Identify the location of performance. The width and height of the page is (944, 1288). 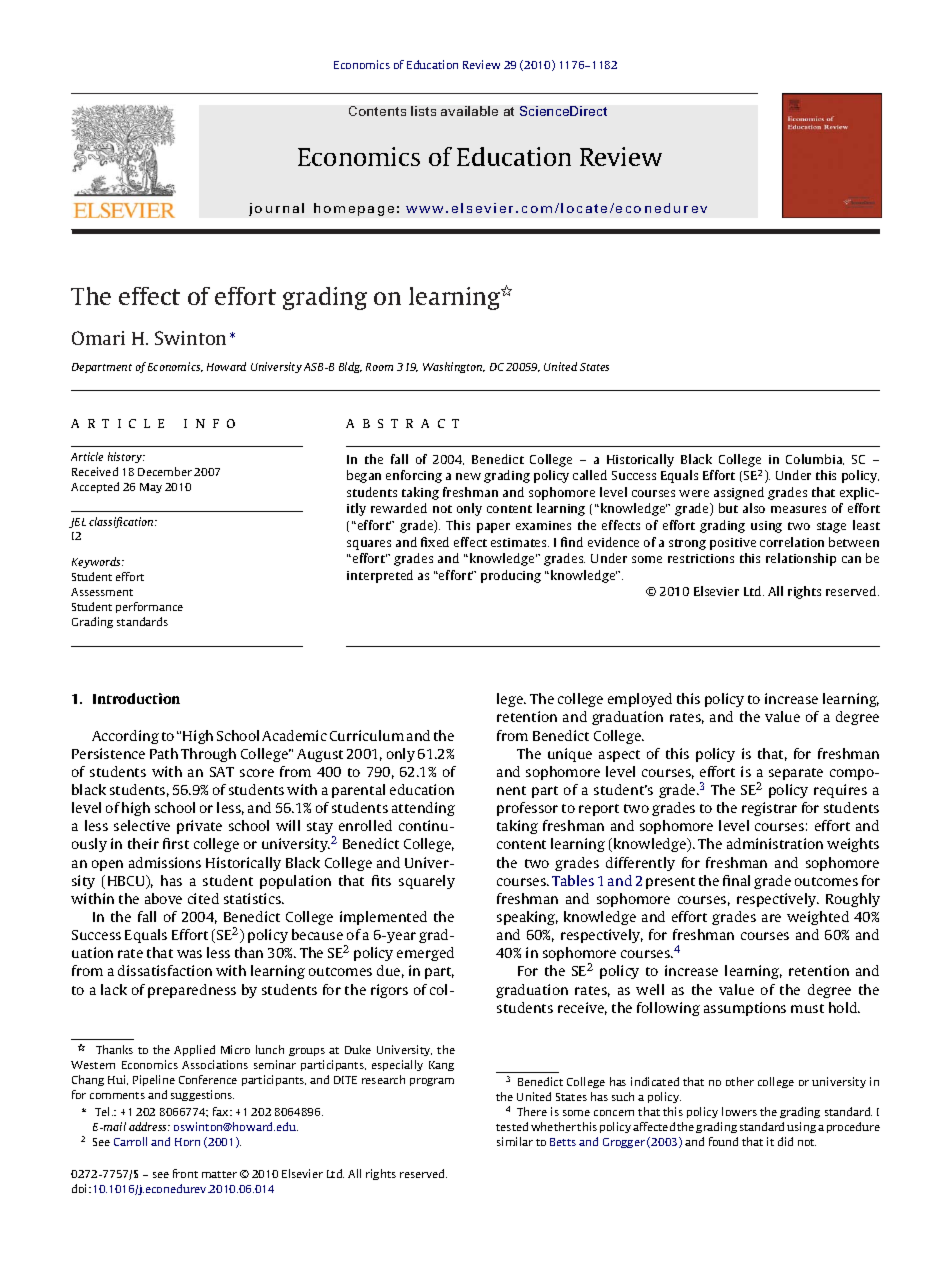
(149, 607).
